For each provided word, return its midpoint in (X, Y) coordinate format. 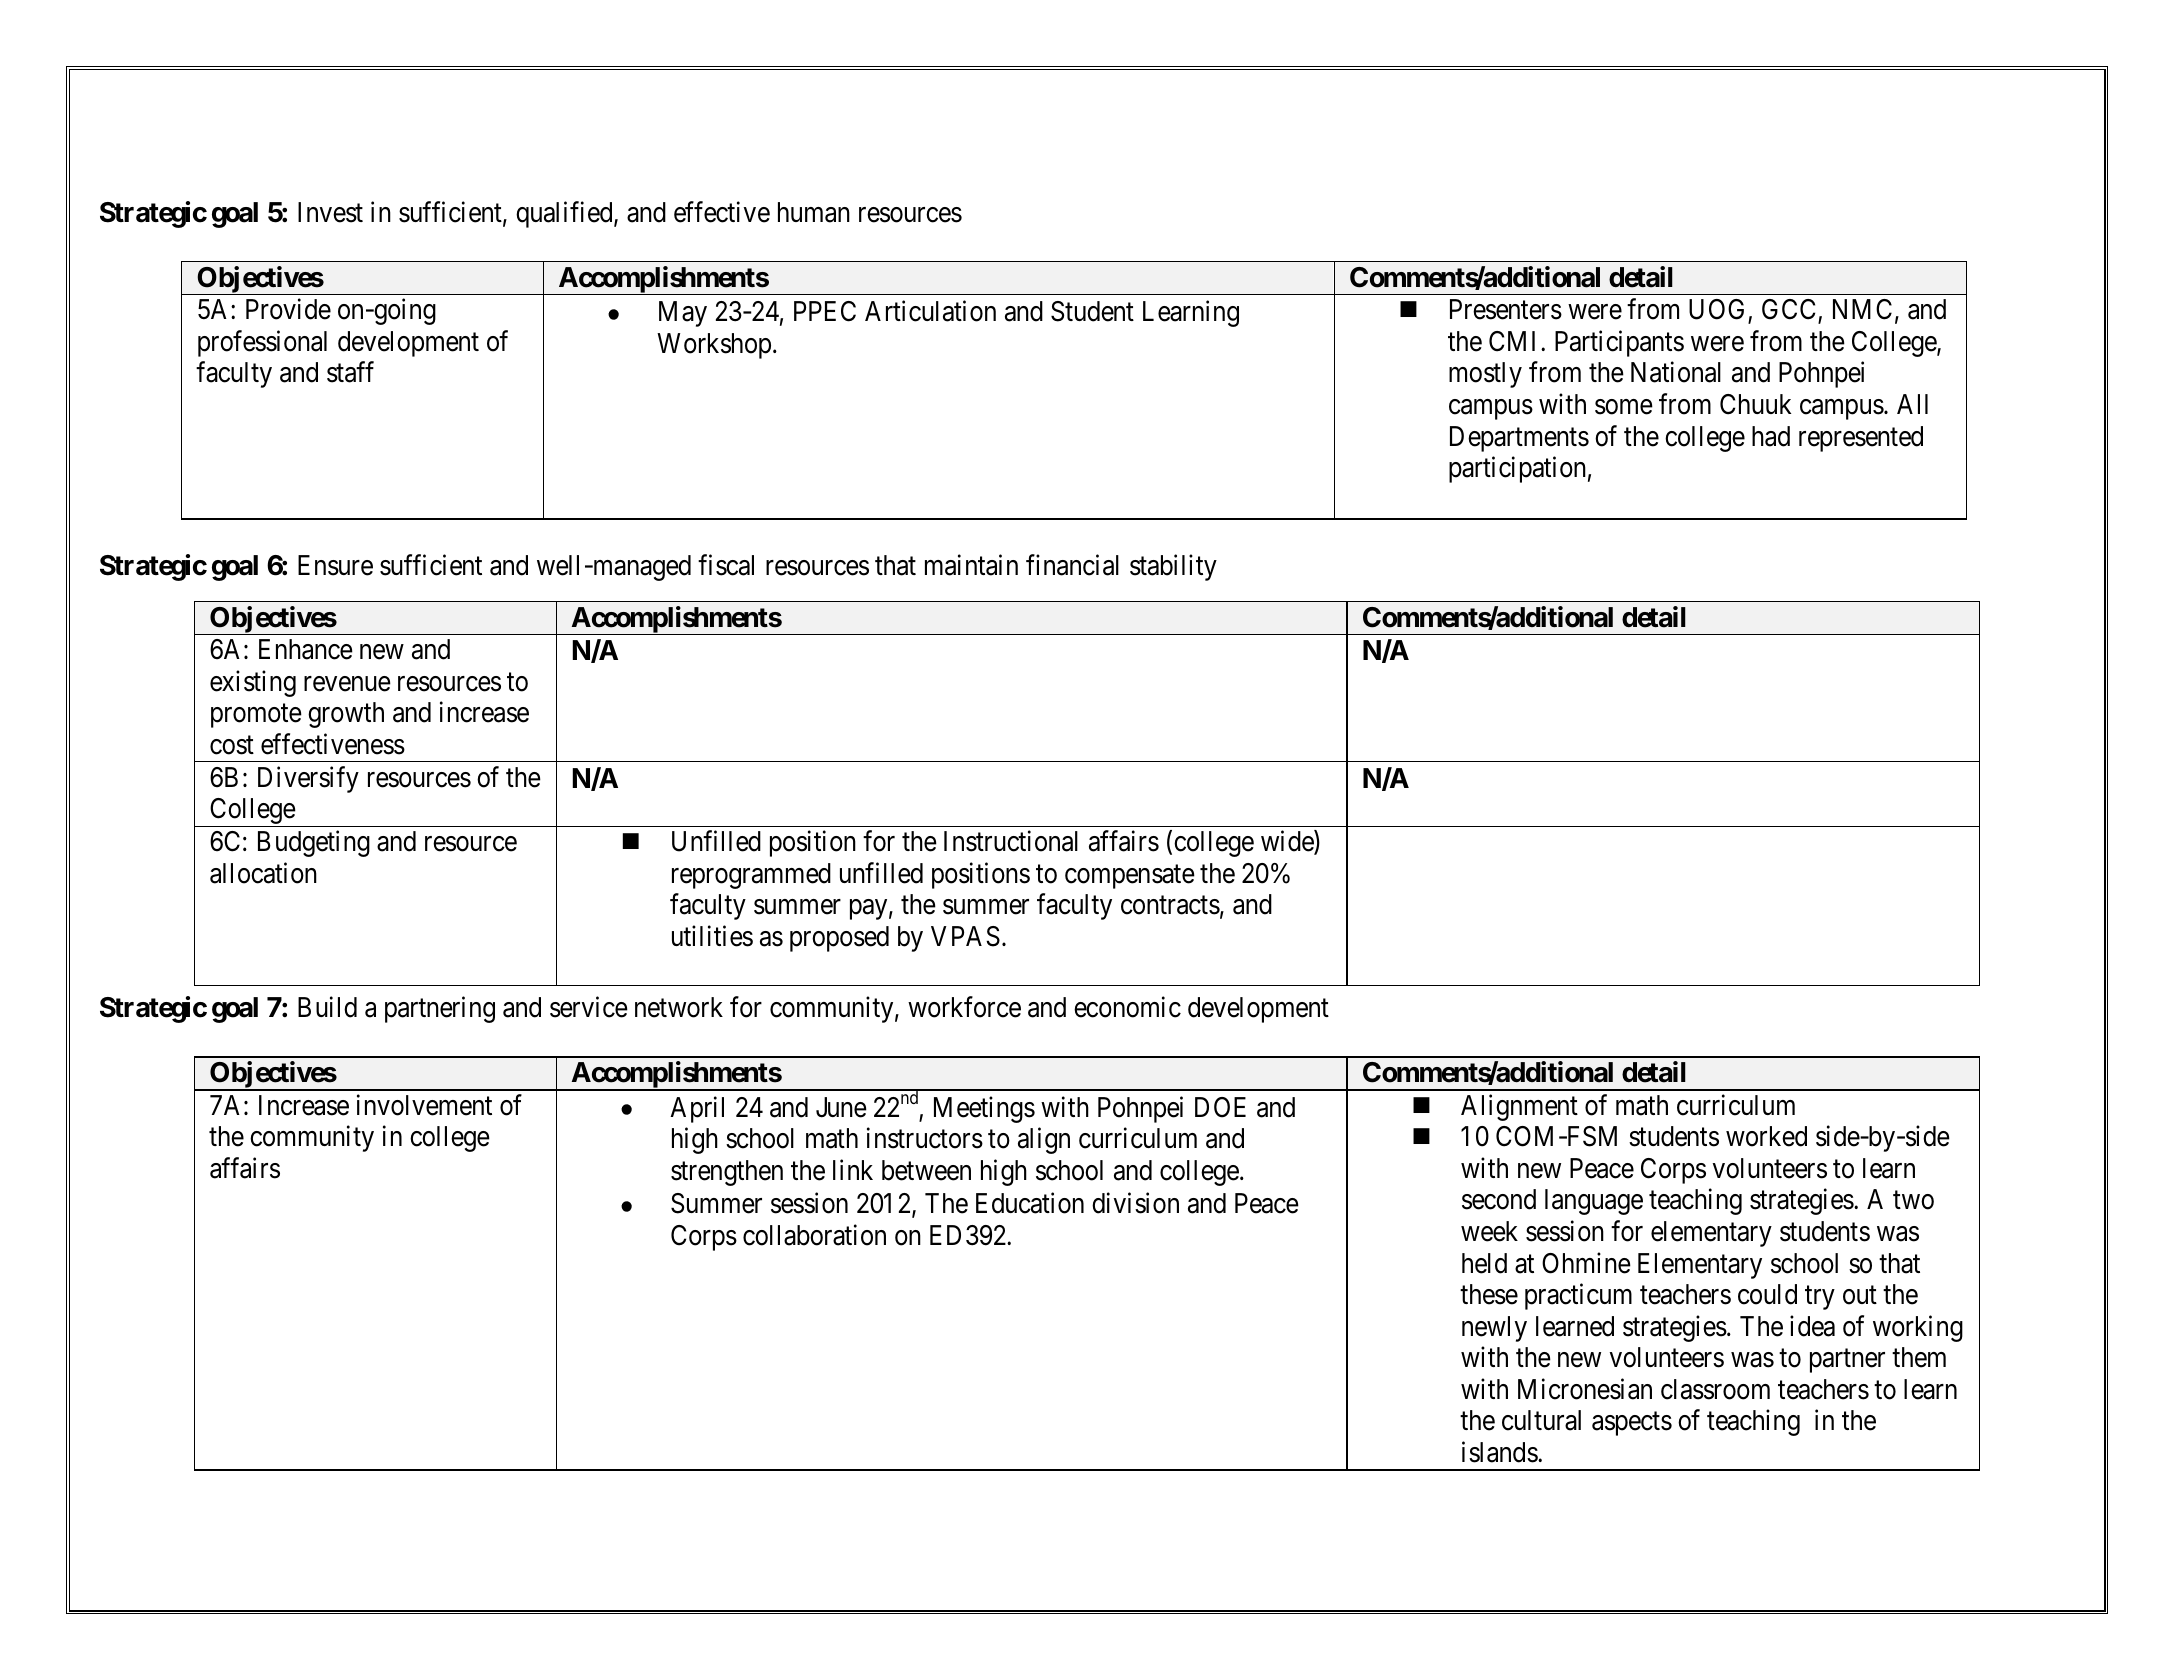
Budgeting (314, 844)
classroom (1715, 1389)
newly (1494, 1329)
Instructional (1011, 841)
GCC (1790, 311)
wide (1288, 842)
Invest (330, 212)
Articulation (930, 311)
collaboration (814, 1235)
